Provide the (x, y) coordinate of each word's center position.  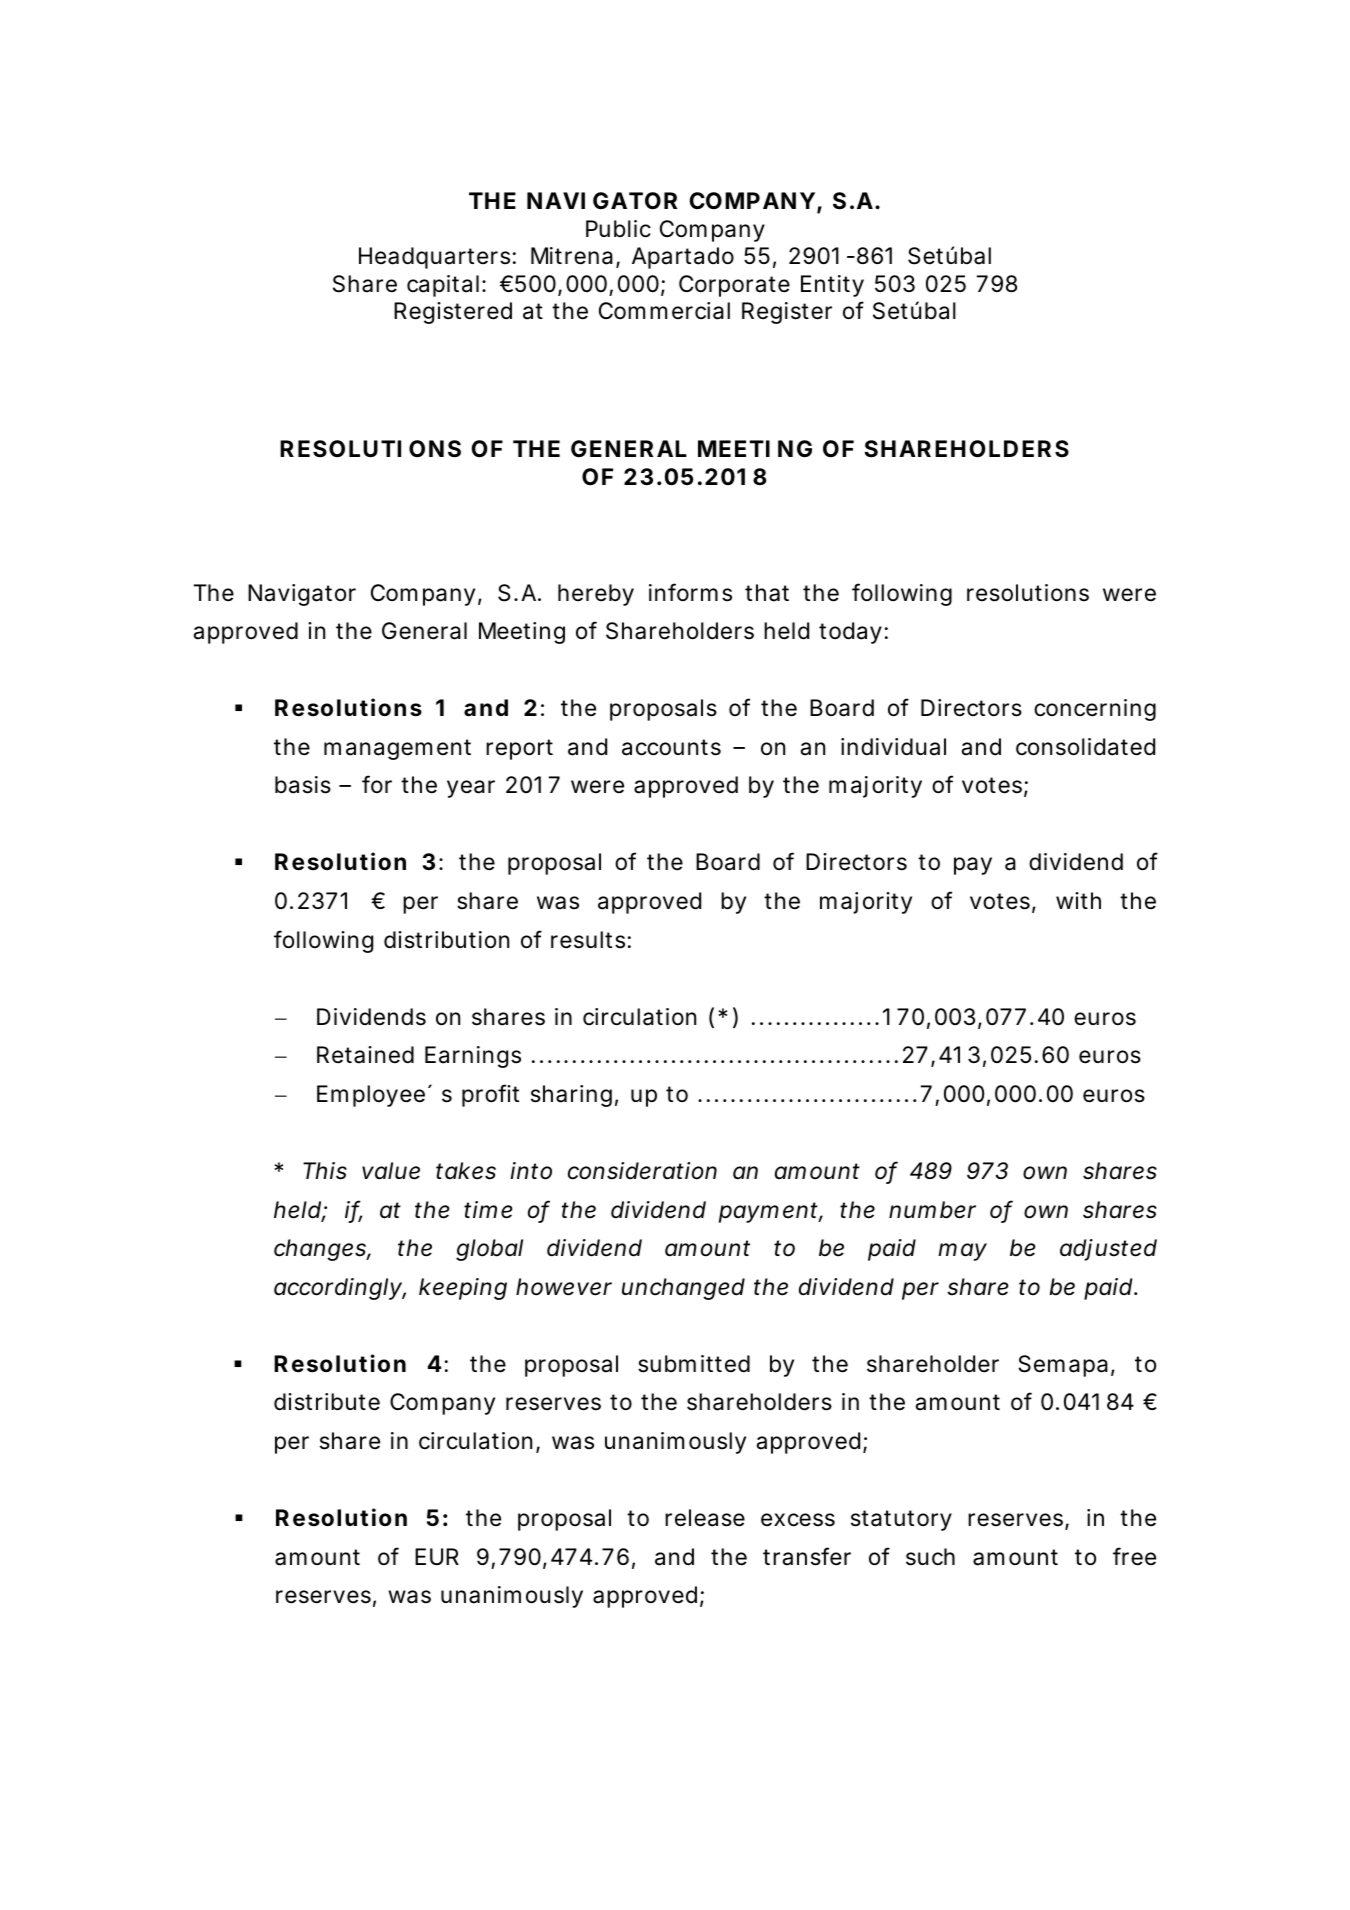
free (1134, 1556)
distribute (327, 1402)
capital (443, 286)
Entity (832, 286)
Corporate (734, 286)
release (705, 1518)
